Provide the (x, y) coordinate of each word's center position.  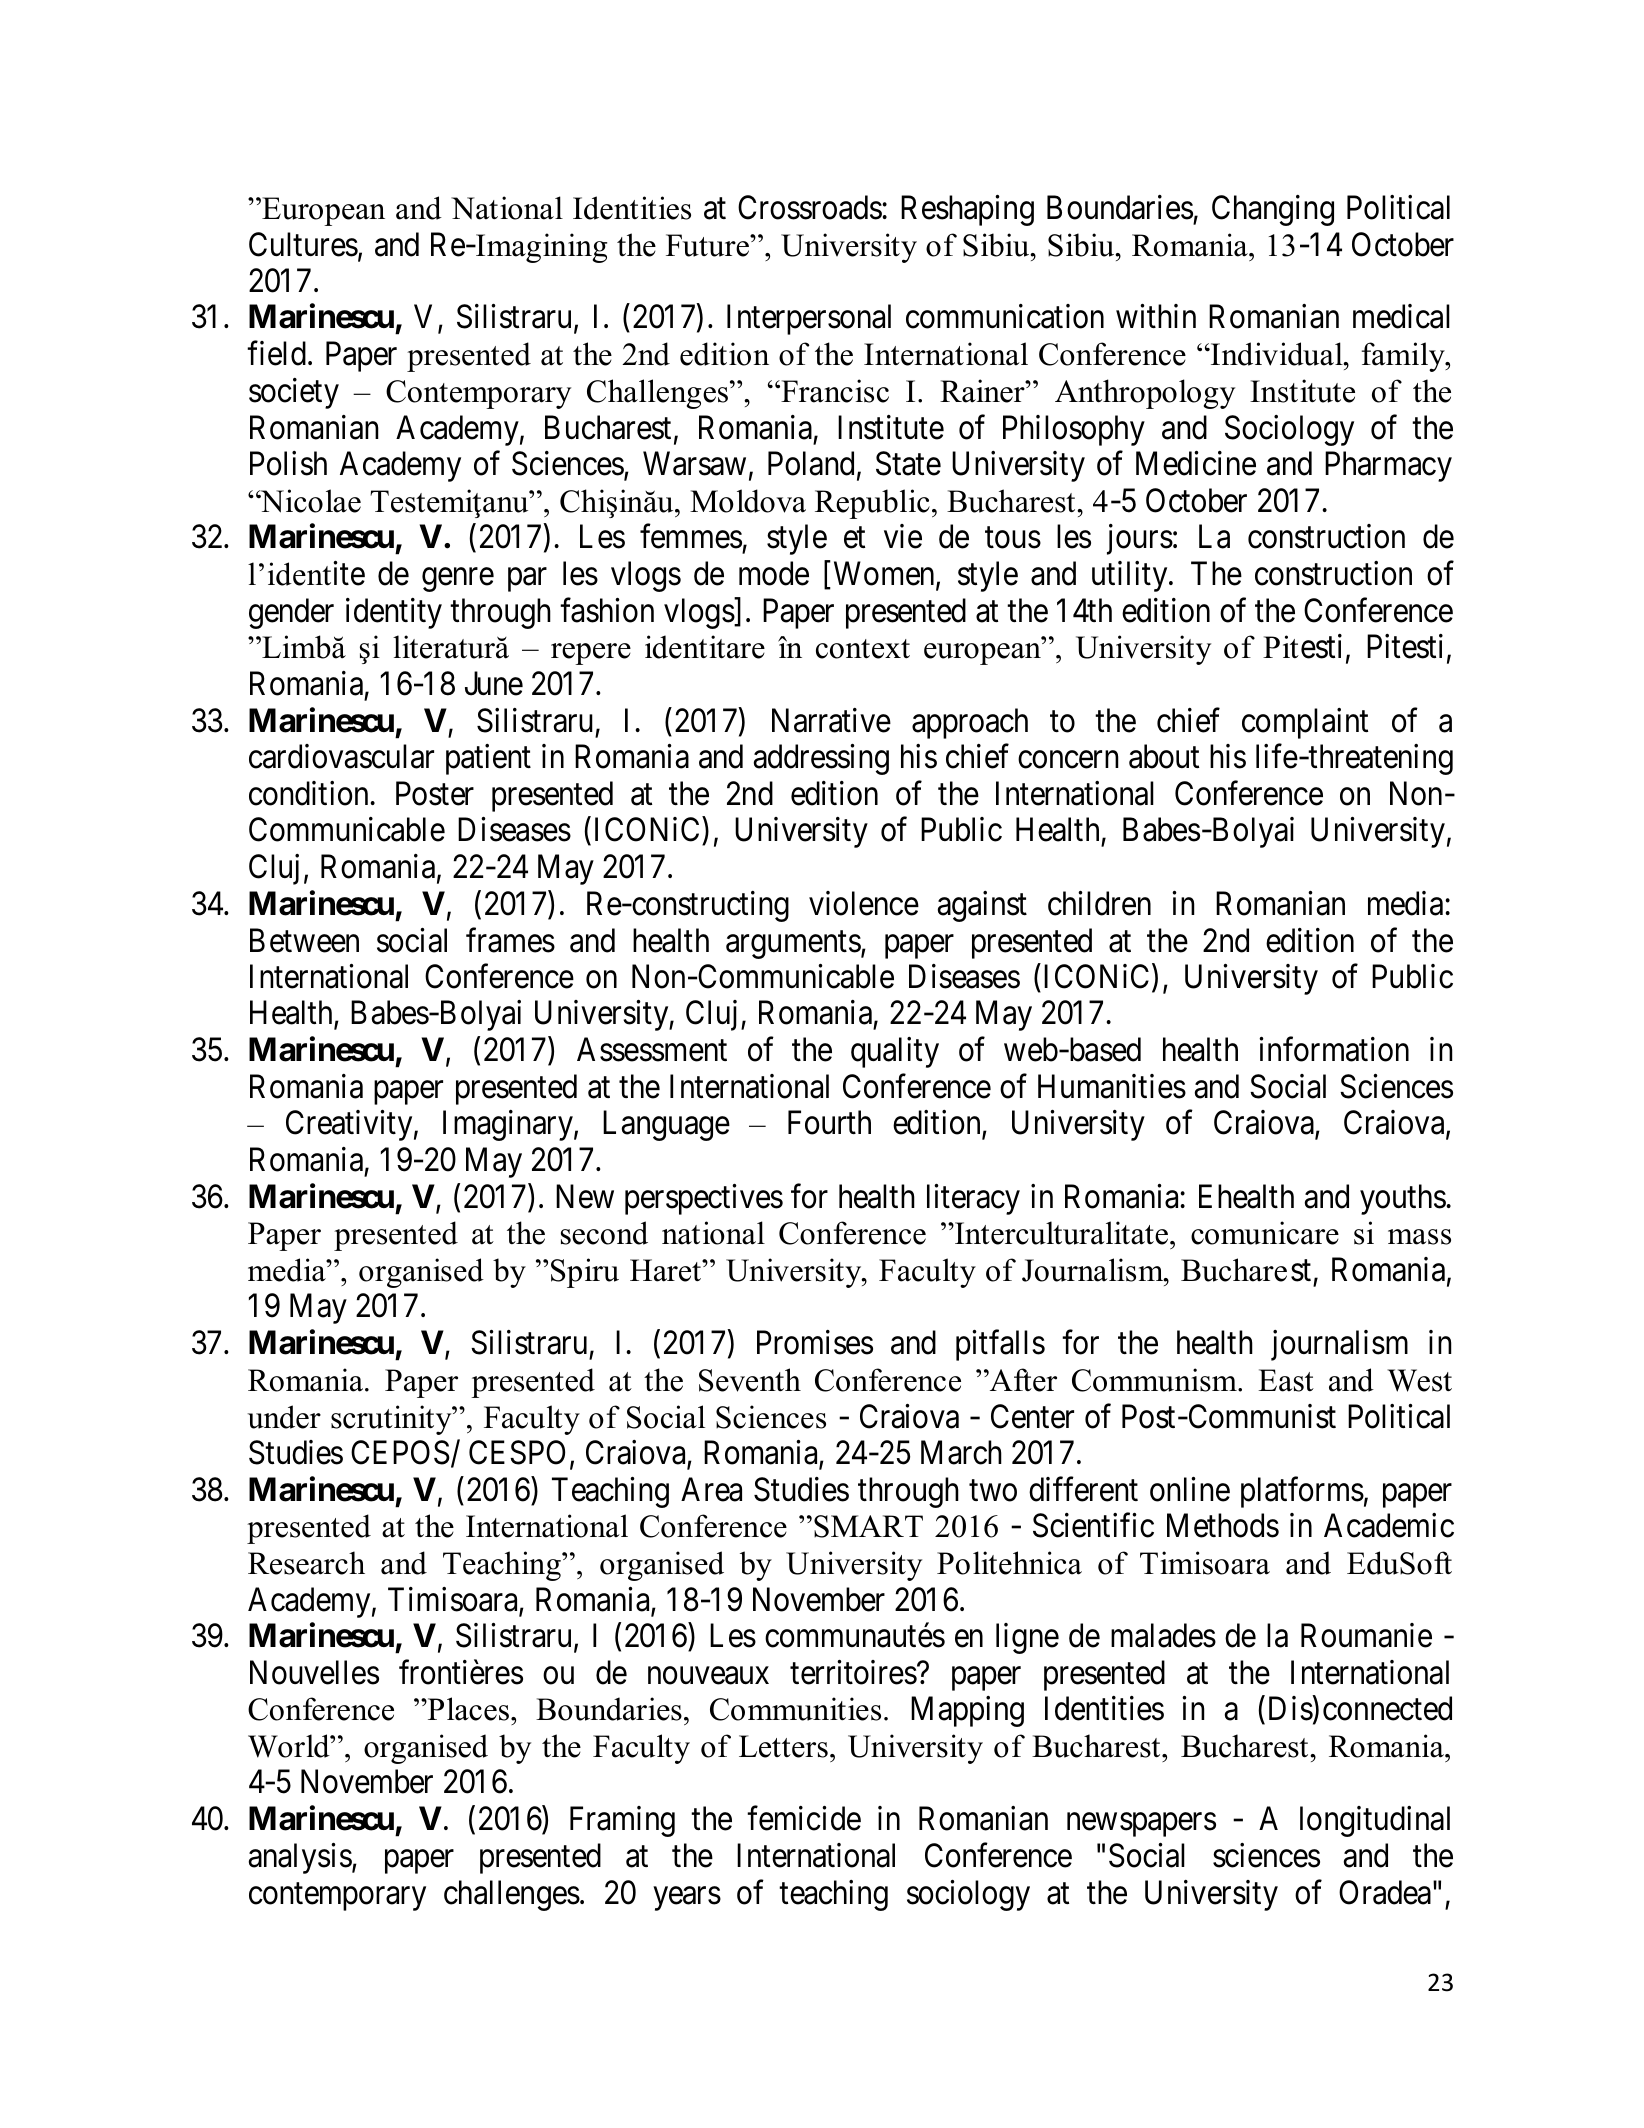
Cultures (303, 244)
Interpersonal (809, 319)
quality (895, 1052)
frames (510, 940)
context (863, 649)
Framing (622, 1821)
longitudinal (1375, 1821)
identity (394, 613)
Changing (1273, 210)
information (1334, 1049)
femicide (804, 1818)
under (284, 1417)
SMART (868, 1526)
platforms (1302, 1492)
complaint (1305, 723)
